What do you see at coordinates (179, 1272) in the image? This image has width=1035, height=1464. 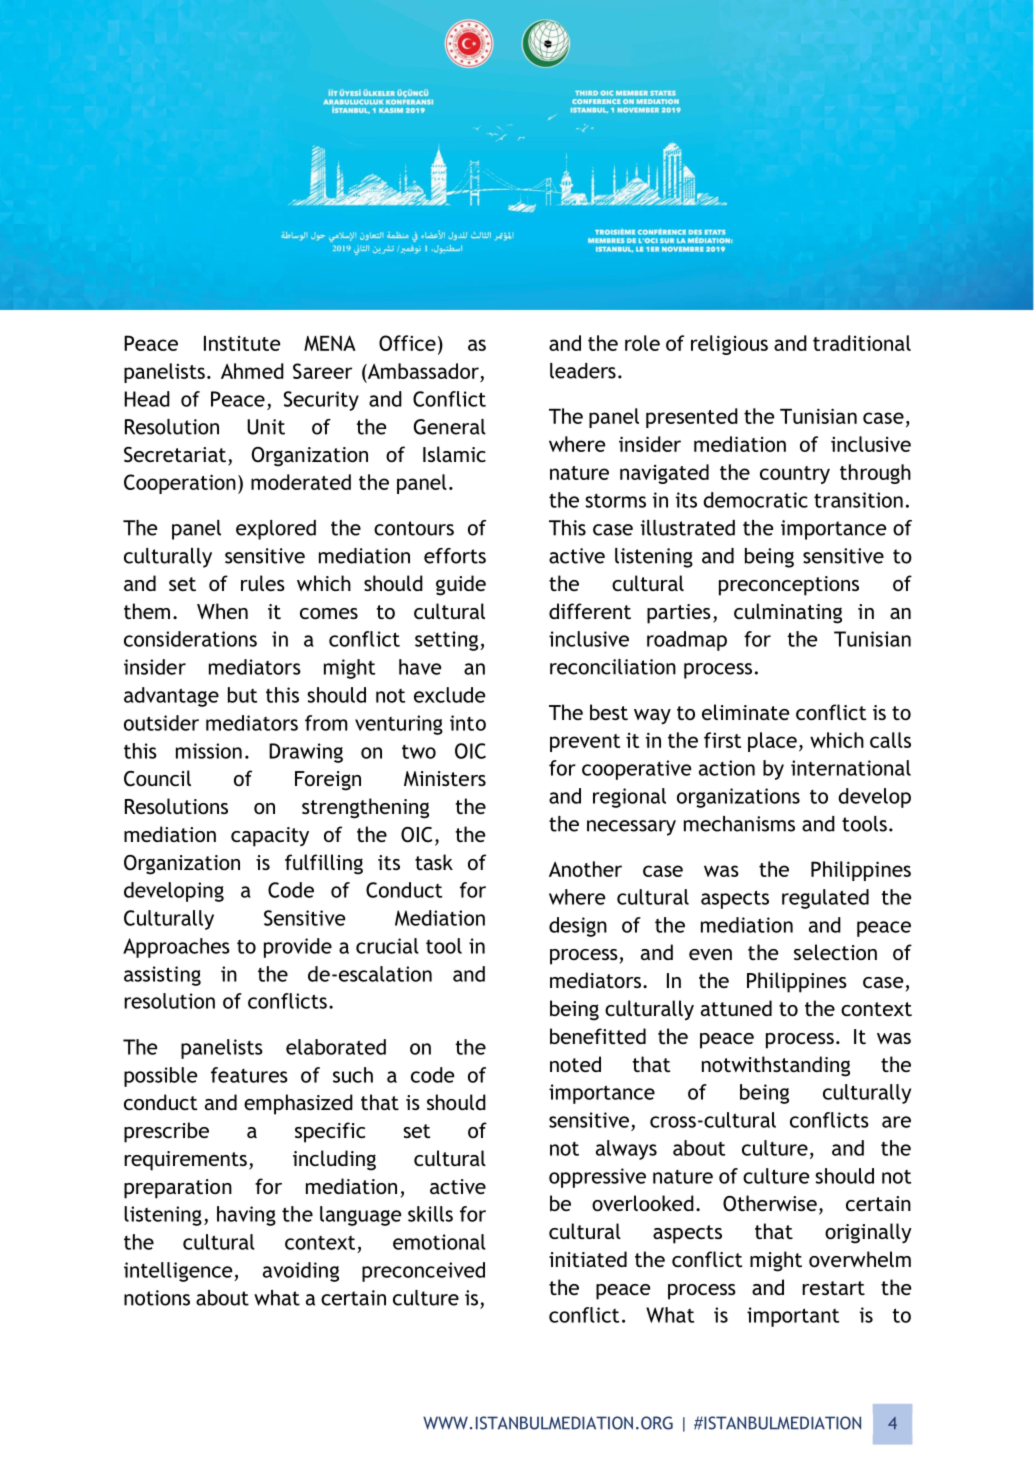 I see `intelligence` at bounding box center [179, 1272].
